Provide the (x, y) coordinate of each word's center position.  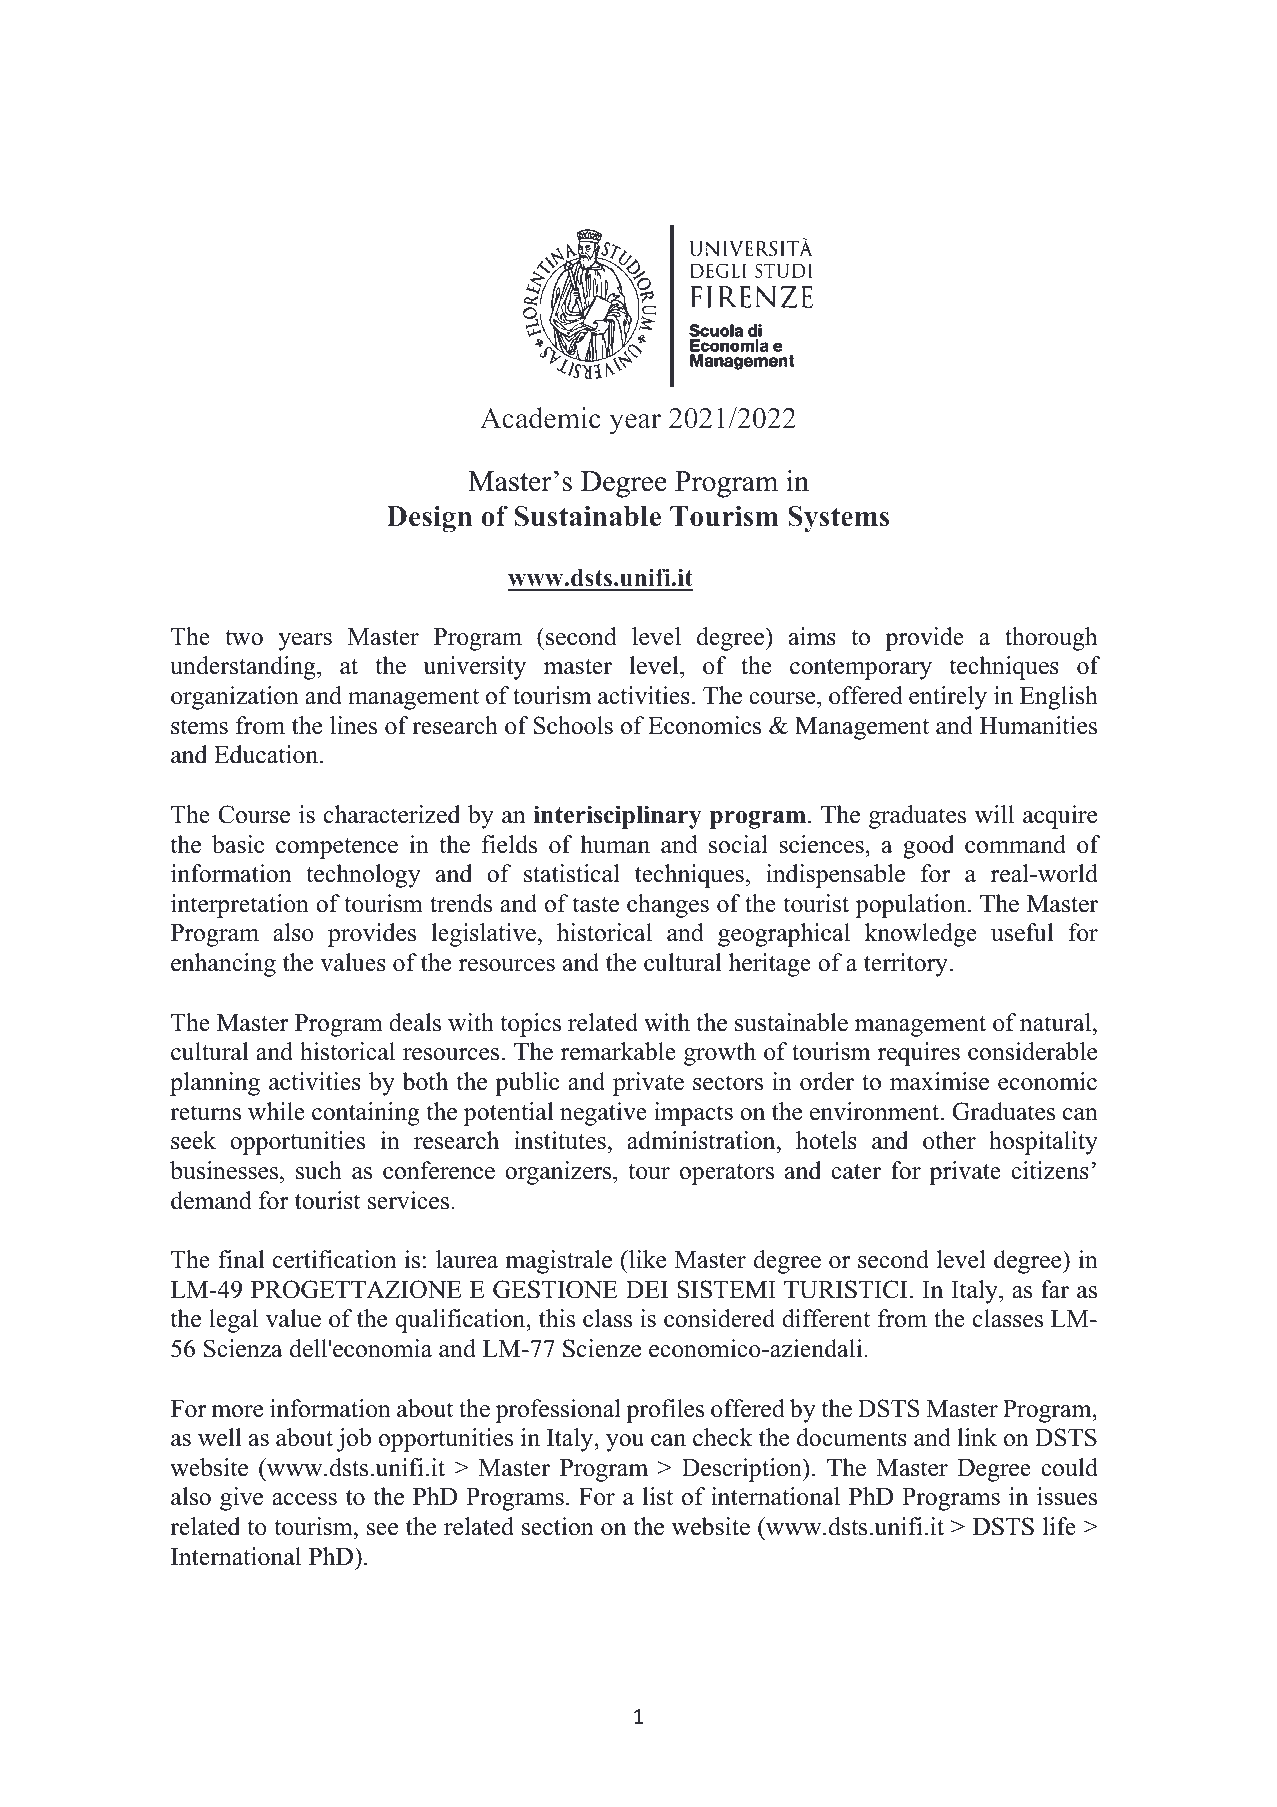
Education (267, 754)
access (304, 1499)
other (949, 1140)
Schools (573, 725)
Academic (540, 418)
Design (429, 519)
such (319, 1170)
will (994, 814)
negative (603, 1114)
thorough (1051, 639)
